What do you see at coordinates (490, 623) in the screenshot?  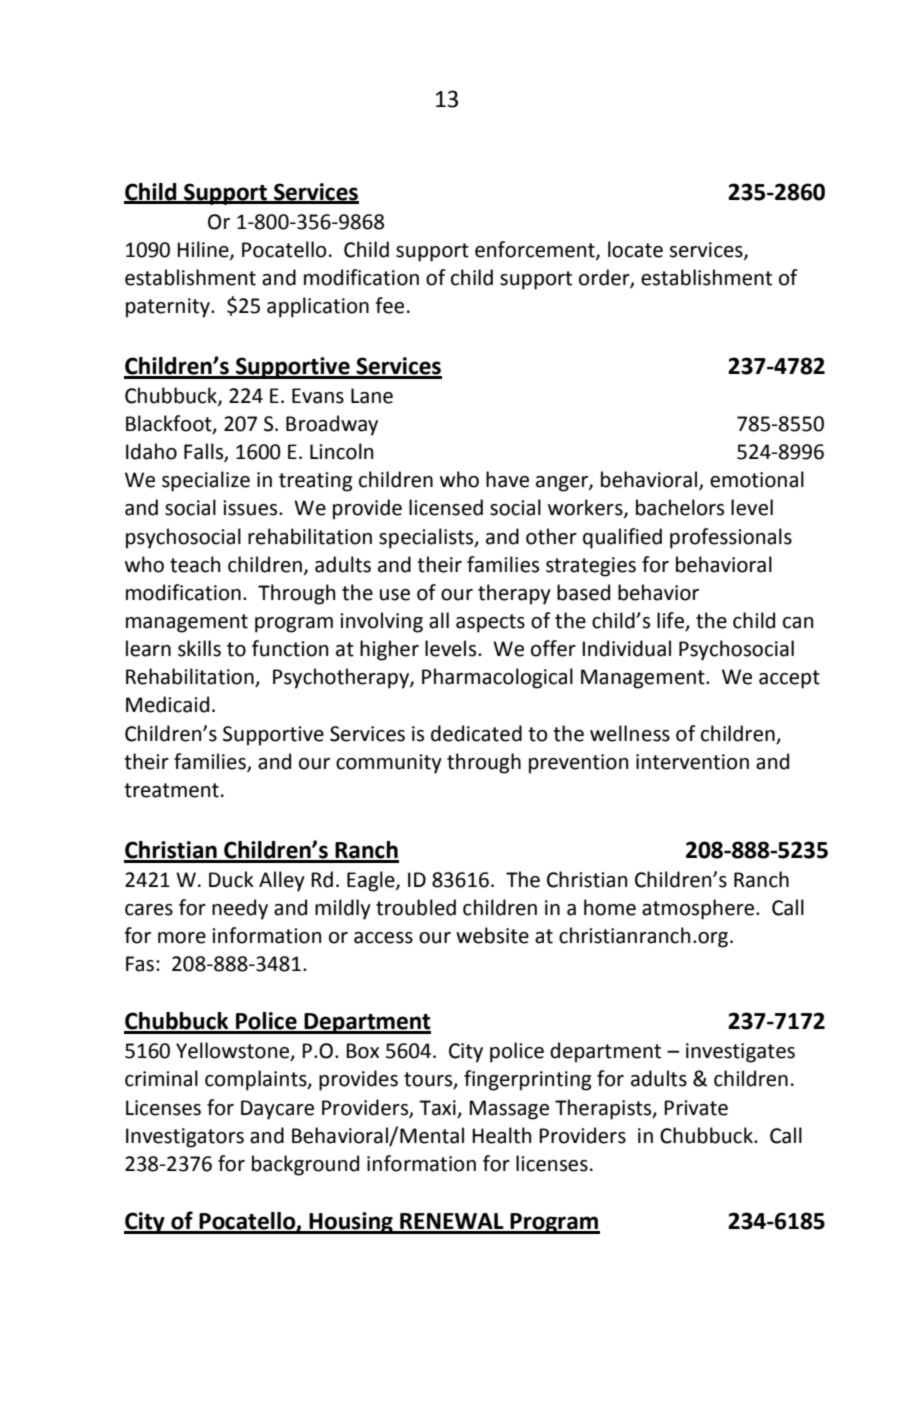 I see `aspects` at bounding box center [490, 623].
